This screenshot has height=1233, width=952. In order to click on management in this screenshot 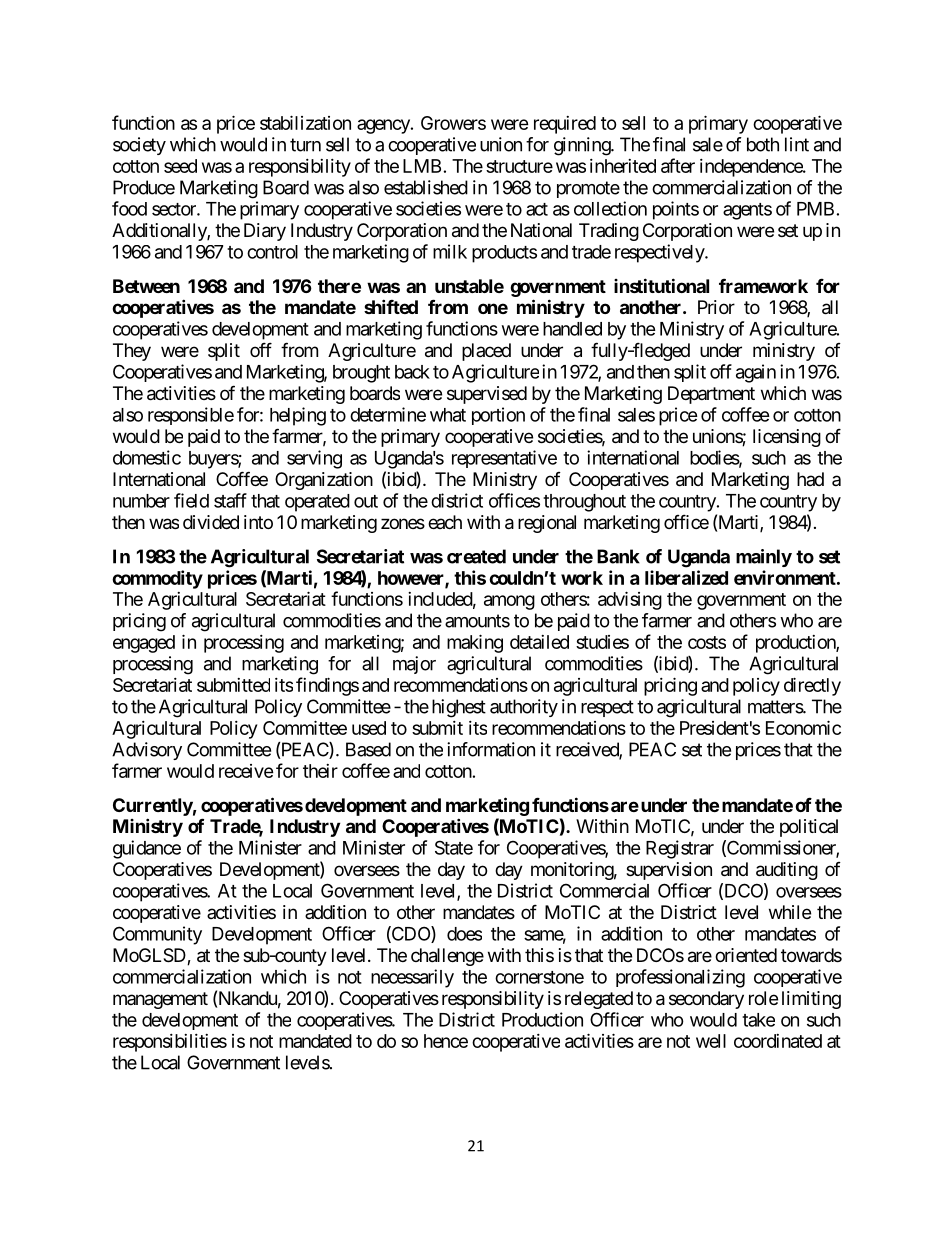, I will do `click(160, 1000)`.
